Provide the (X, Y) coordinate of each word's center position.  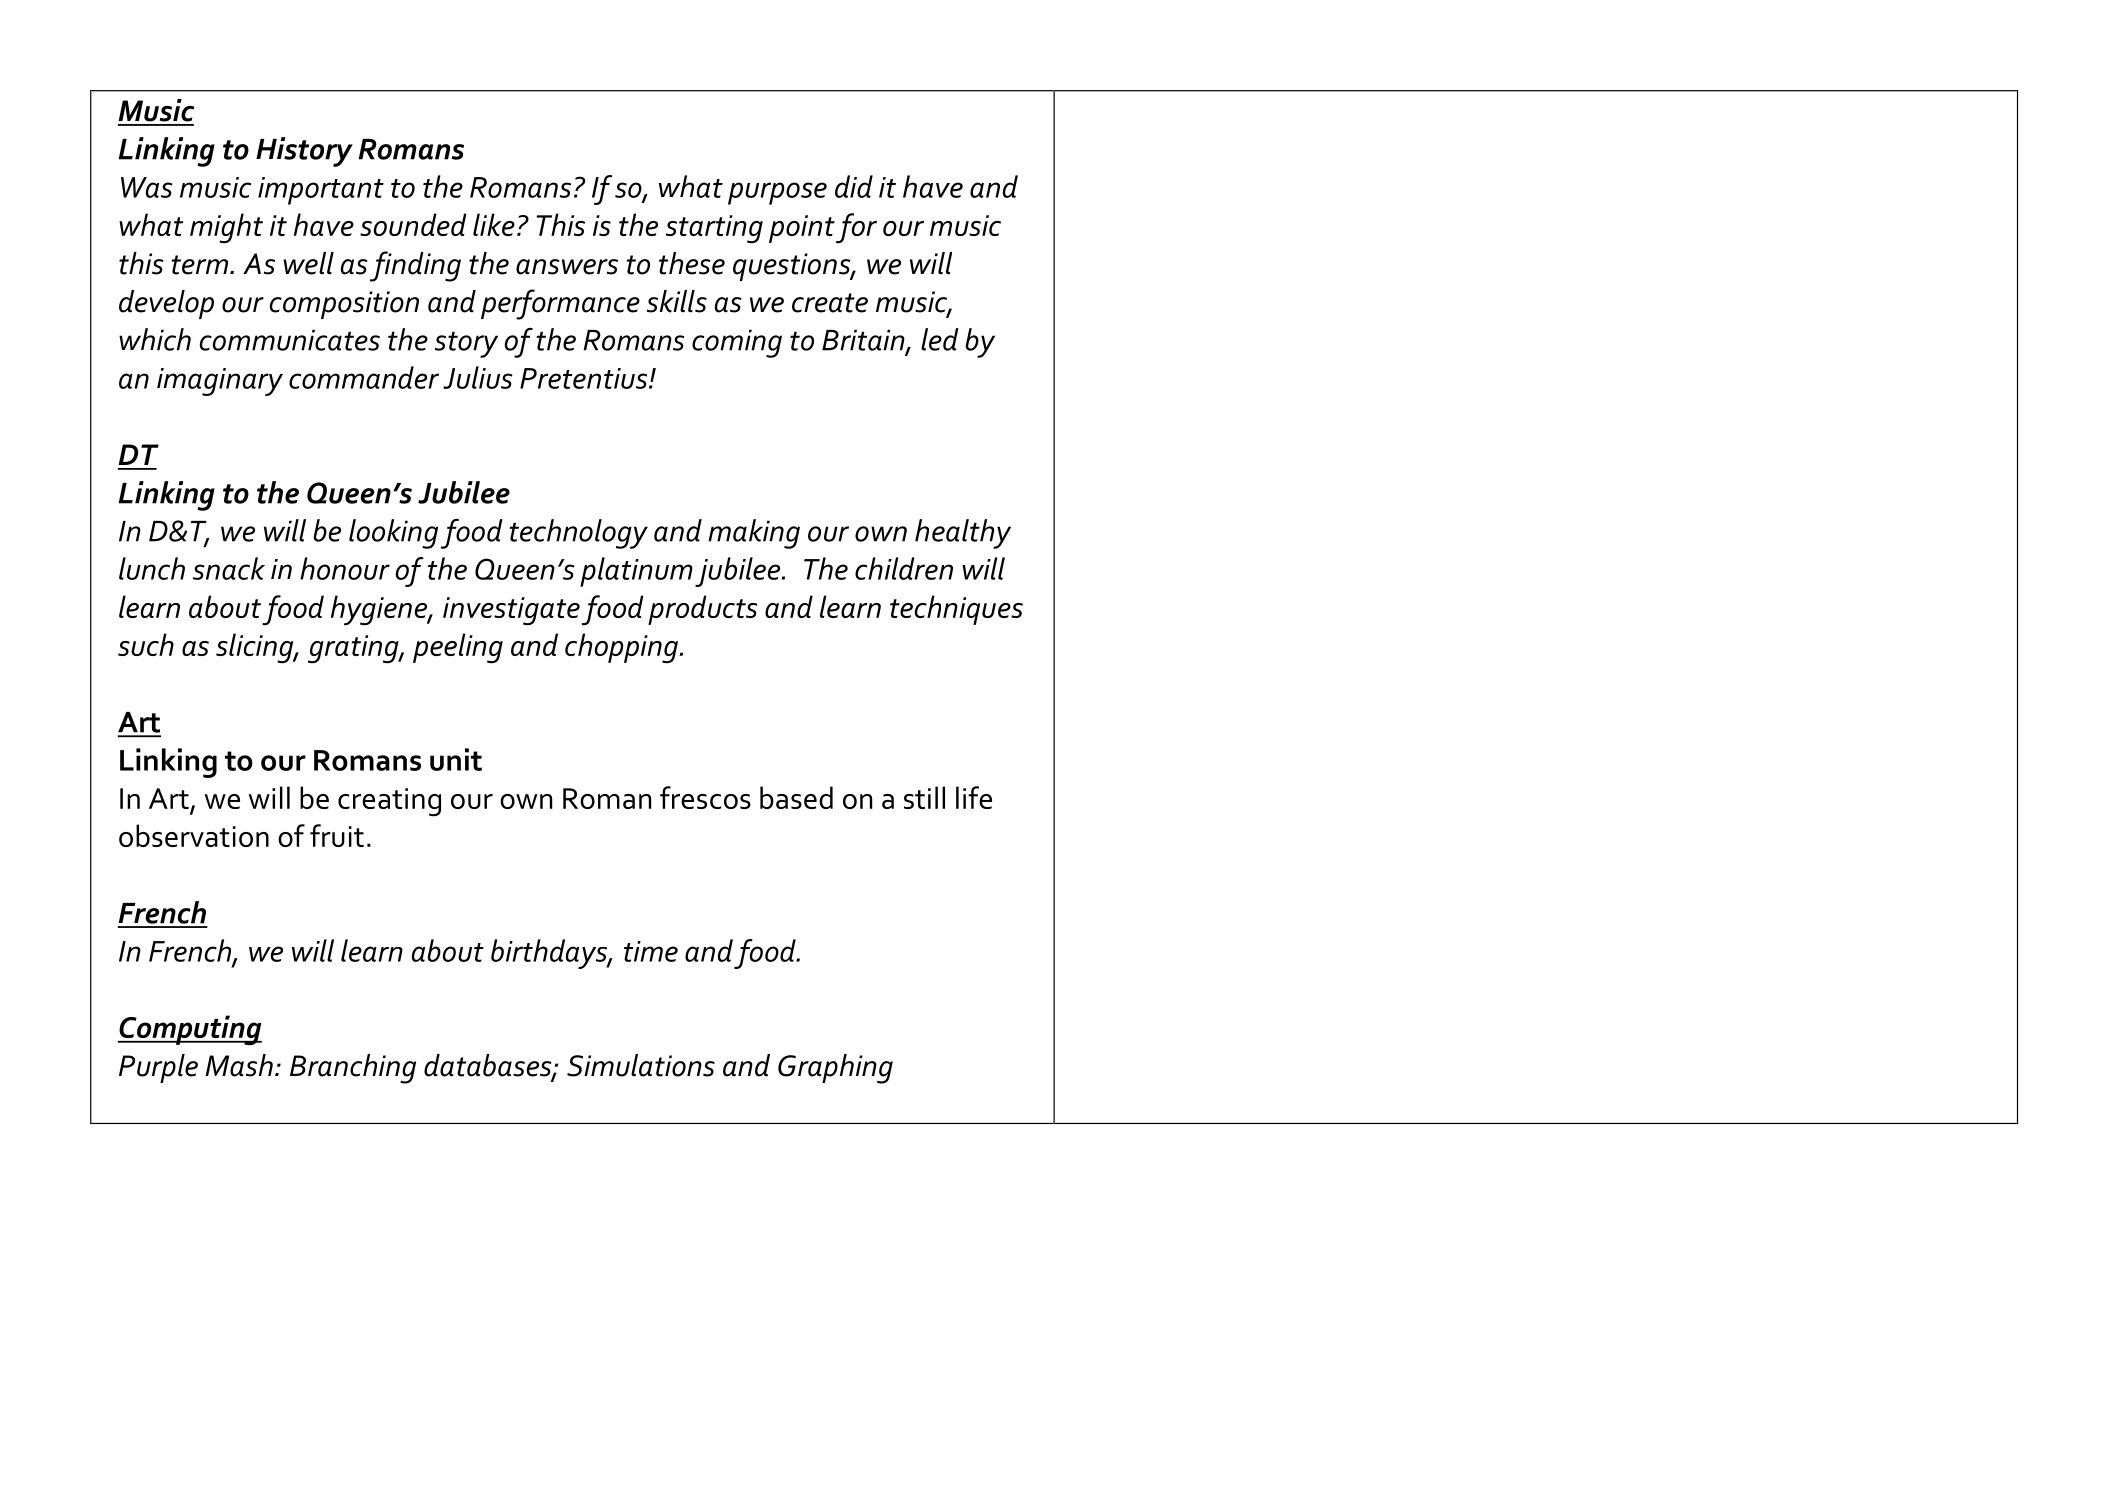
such (146, 644)
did (854, 186)
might (226, 228)
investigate (511, 611)
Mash (239, 1065)
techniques (956, 610)
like (494, 224)
